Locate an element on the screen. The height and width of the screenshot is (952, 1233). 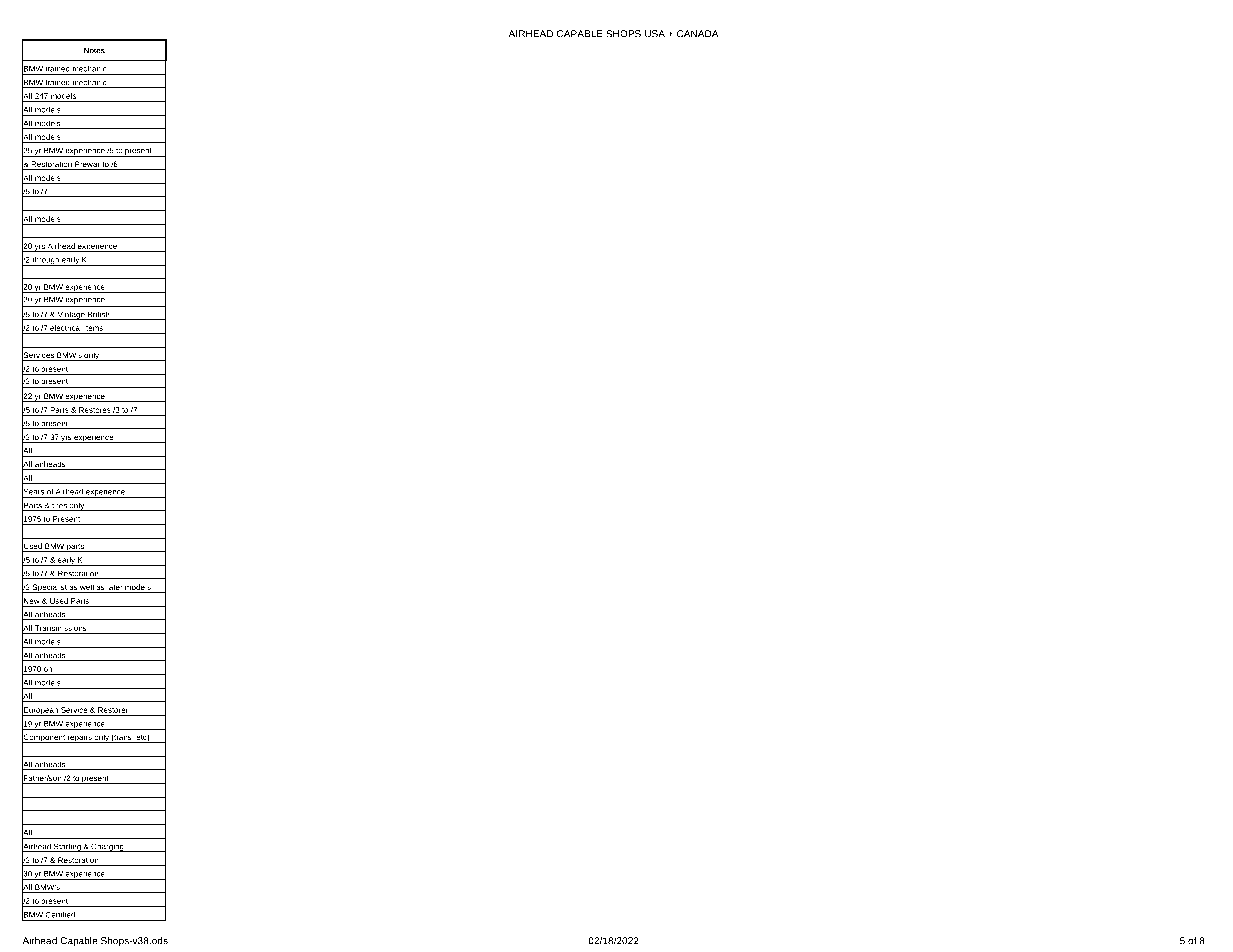
USA is located at coordinates (655, 34).
